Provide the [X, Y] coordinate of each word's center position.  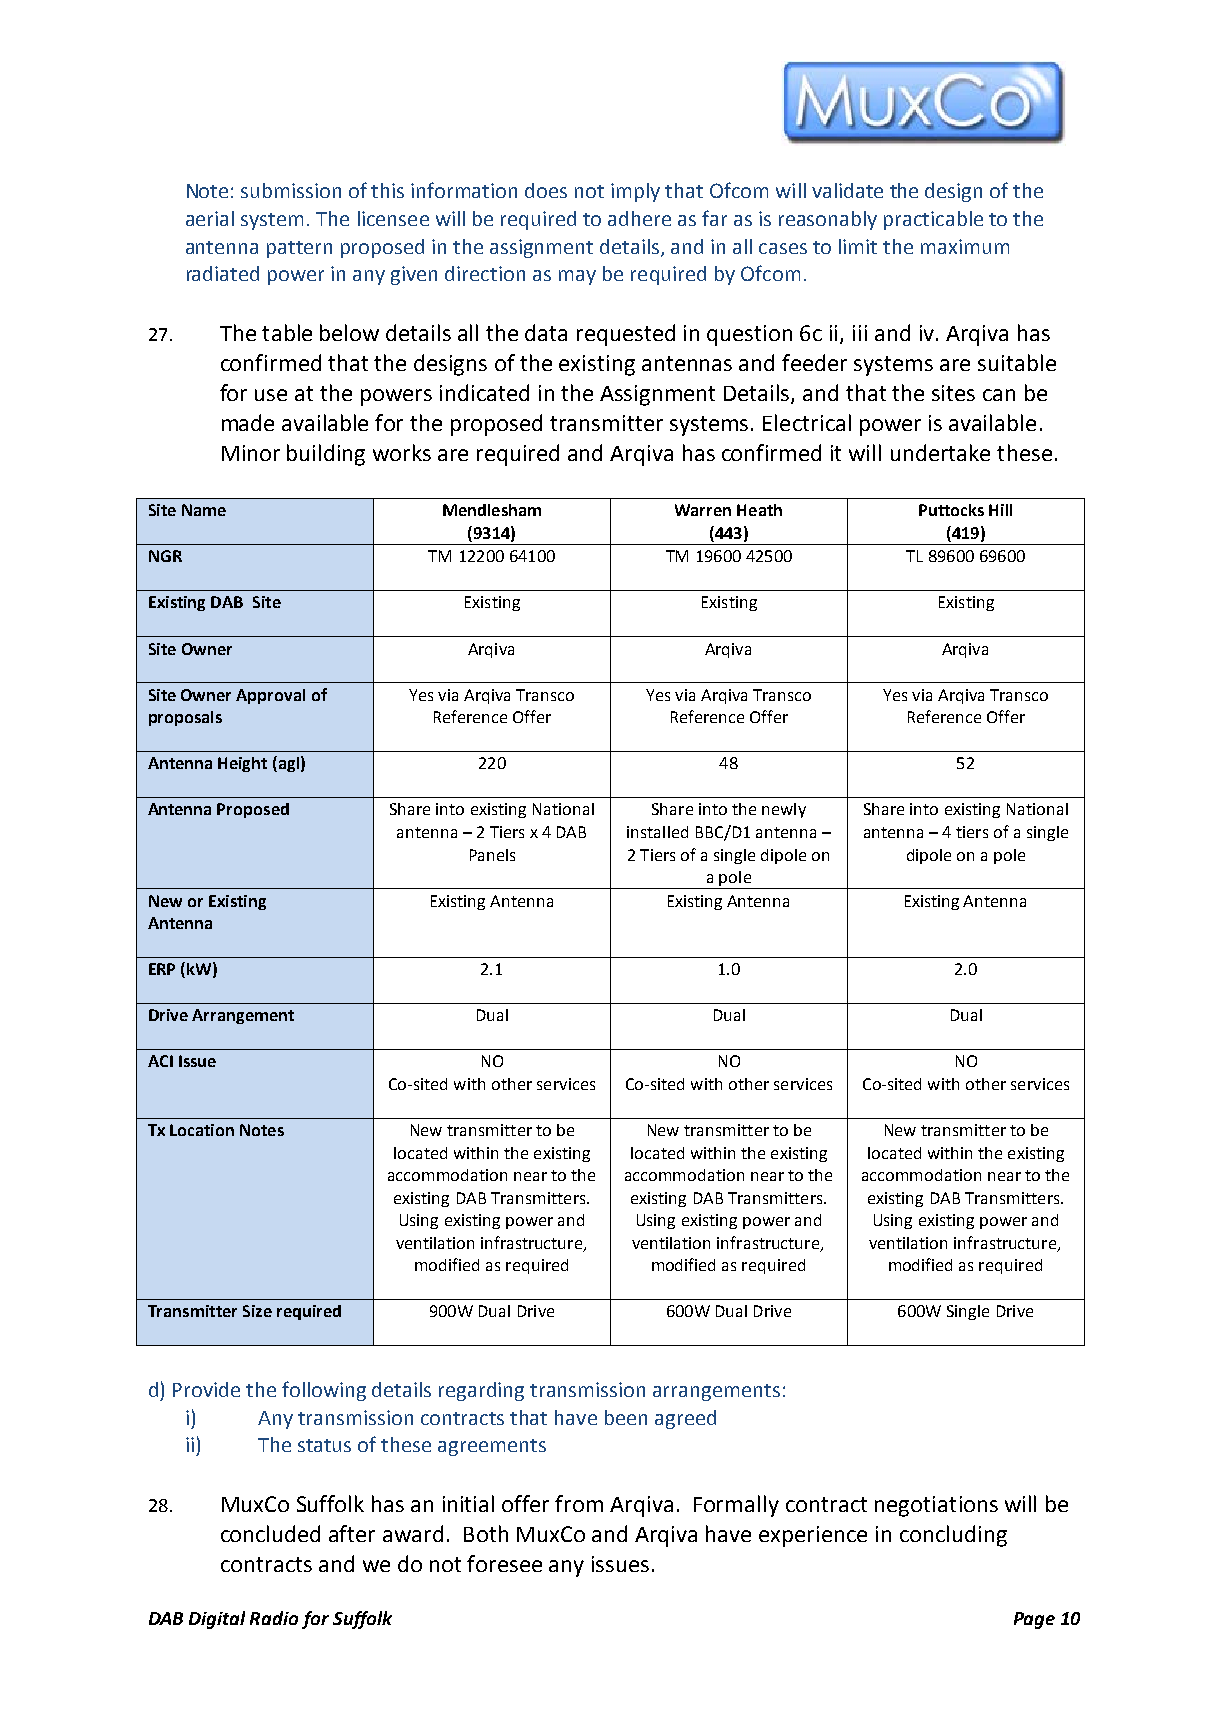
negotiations [936, 1506]
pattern [299, 249]
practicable [933, 220]
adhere [639, 218]
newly [784, 810]
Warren [703, 510]
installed [657, 832]
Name [204, 510]
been [626, 1417]
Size [257, 1311]
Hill [1000, 510]
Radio [274, 1618]
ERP [162, 969]
